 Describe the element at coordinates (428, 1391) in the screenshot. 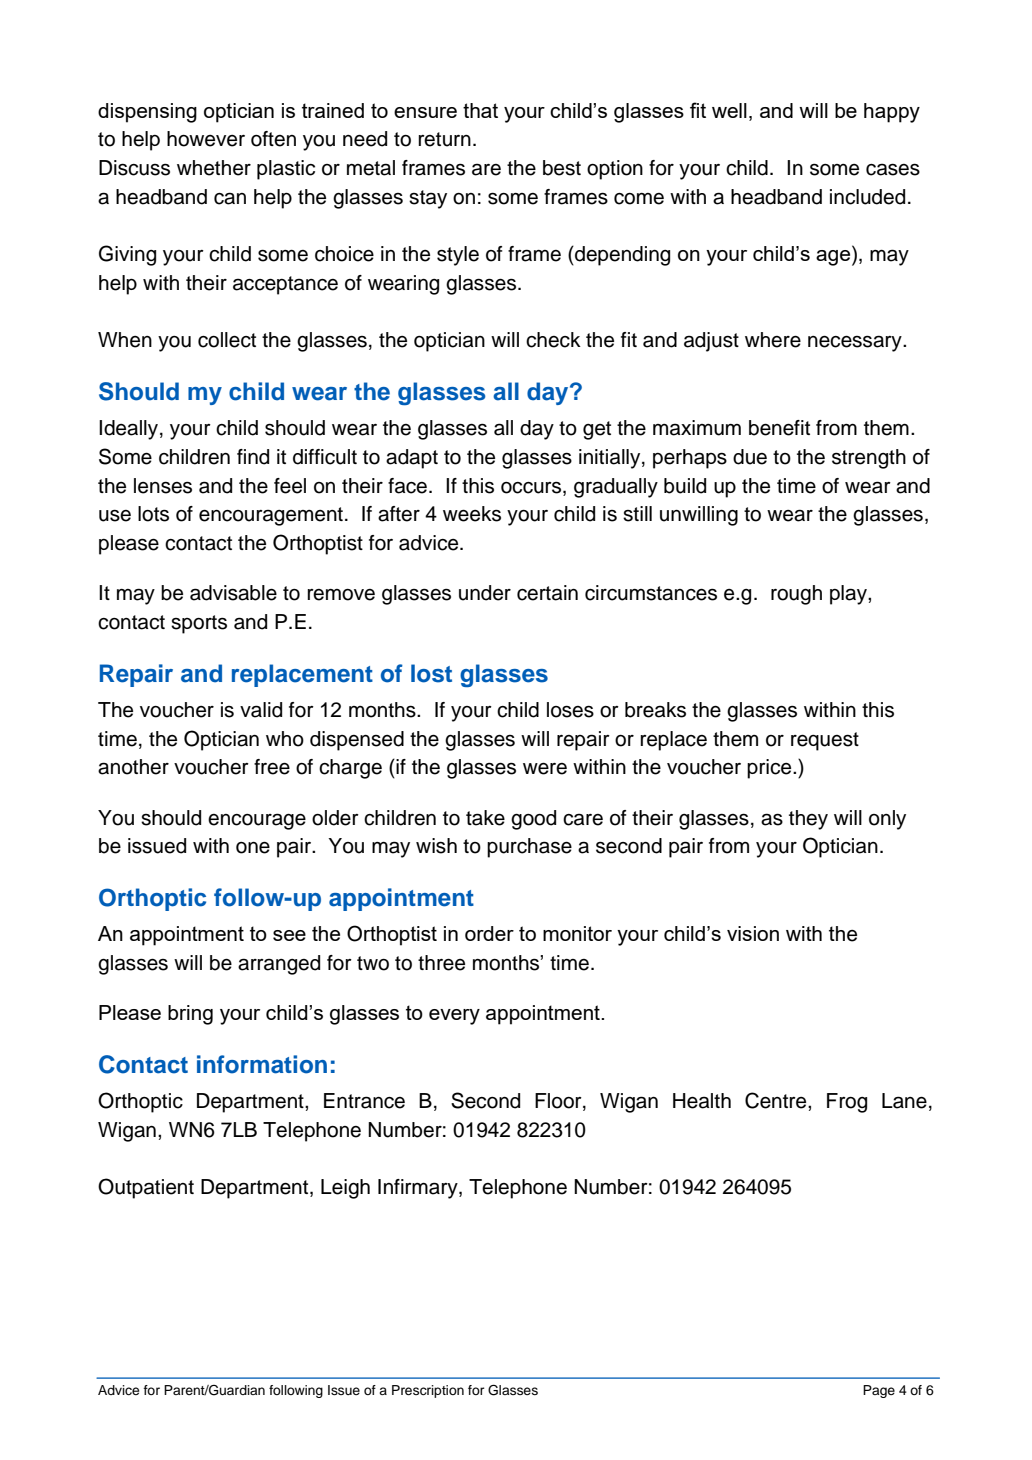

I see `Prescription` at that location.
